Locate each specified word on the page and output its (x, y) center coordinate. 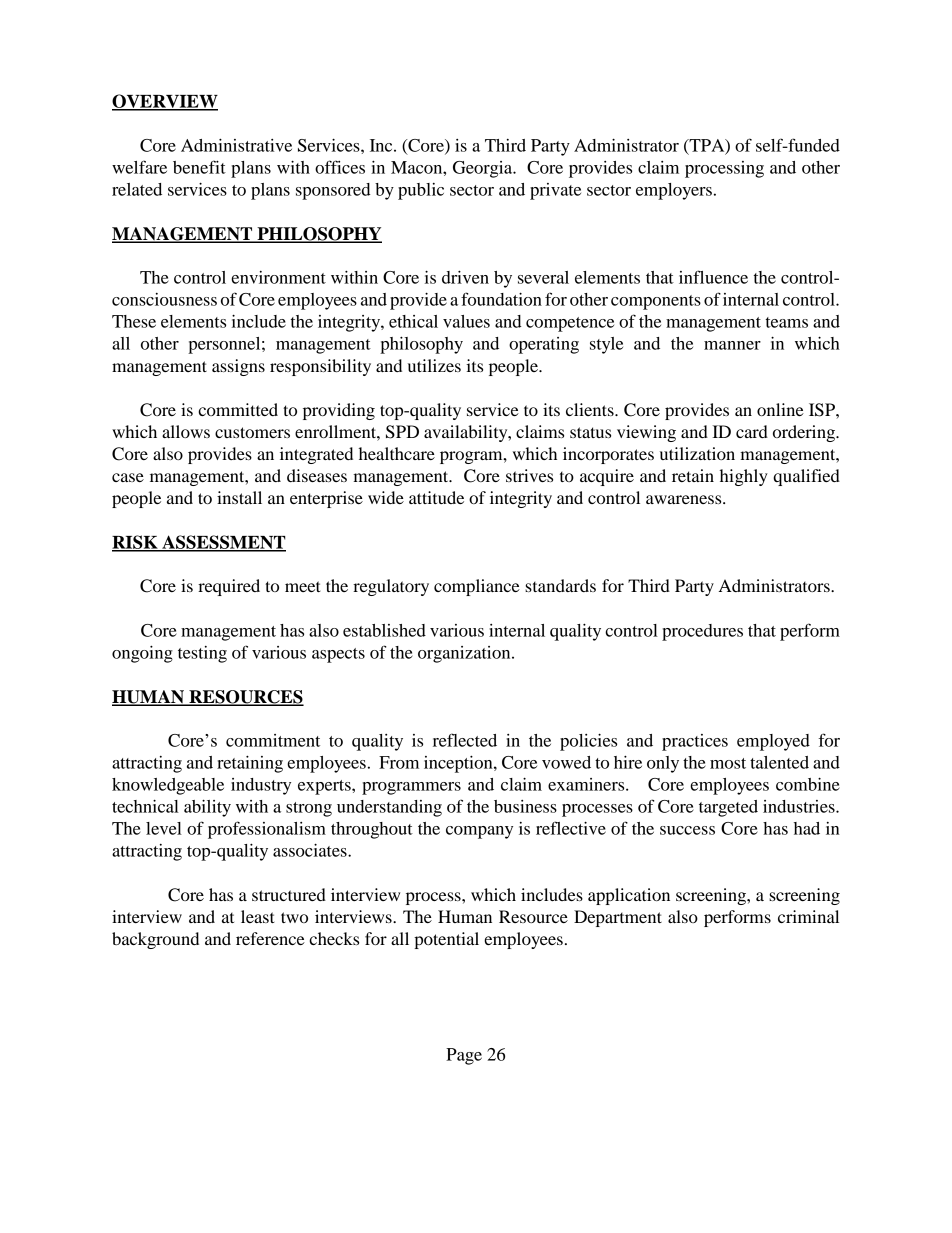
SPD (402, 432)
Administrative (236, 145)
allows (186, 431)
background (155, 940)
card (752, 431)
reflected (465, 740)
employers (674, 191)
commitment (273, 740)
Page (464, 1056)
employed (773, 742)
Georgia (484, 169)
